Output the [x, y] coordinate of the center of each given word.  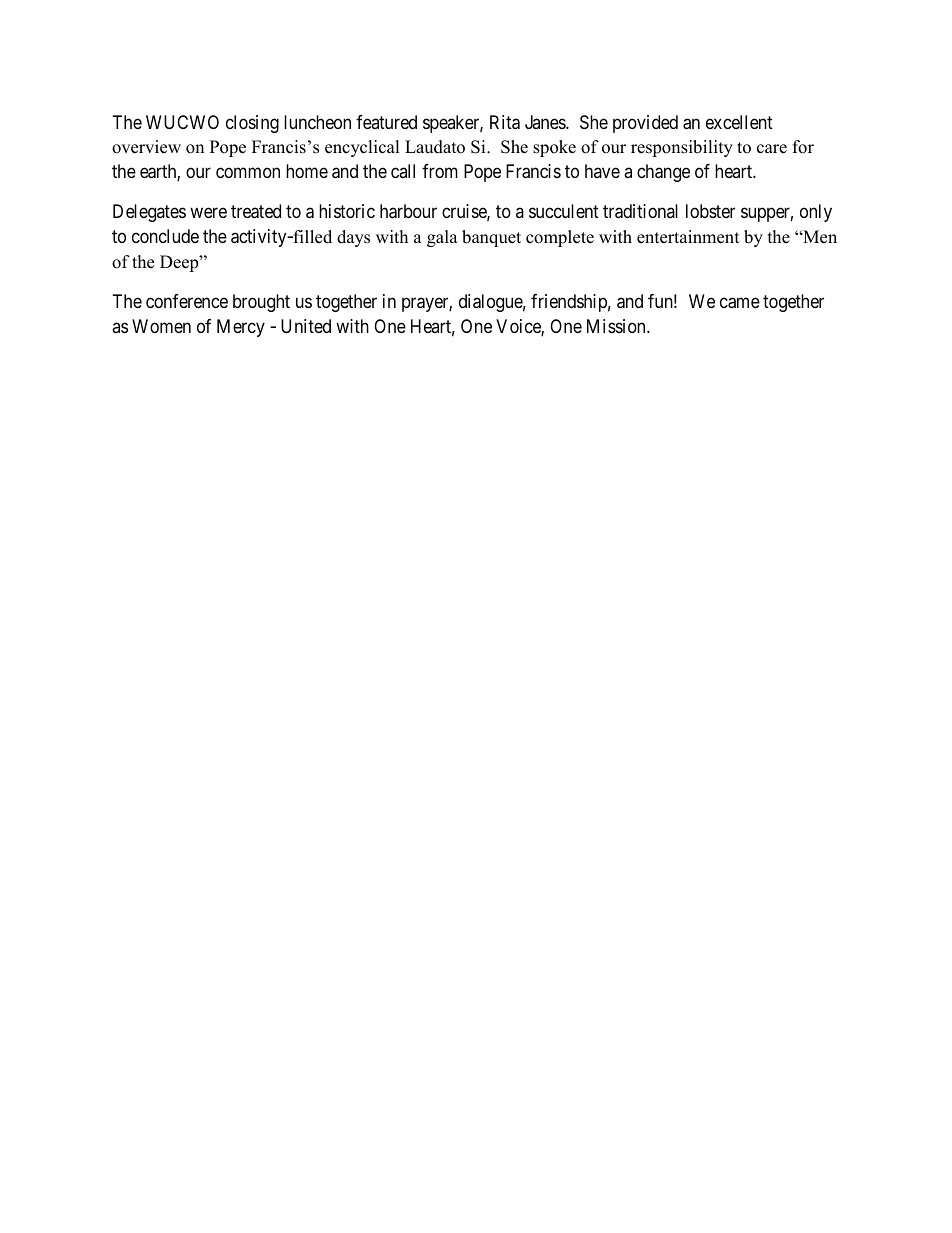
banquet [491, 238]
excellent [739, 122]
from [440, 171]
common [248, 172]
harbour [408, 211]
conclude [165, 236]
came [740, 303]
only [816, 213]
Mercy [241, 328]
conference [187, 301]
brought [261, 303]
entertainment [688, 237]
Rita [505, 122]
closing [252, 124]
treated [256, 211]
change [663, 173]
